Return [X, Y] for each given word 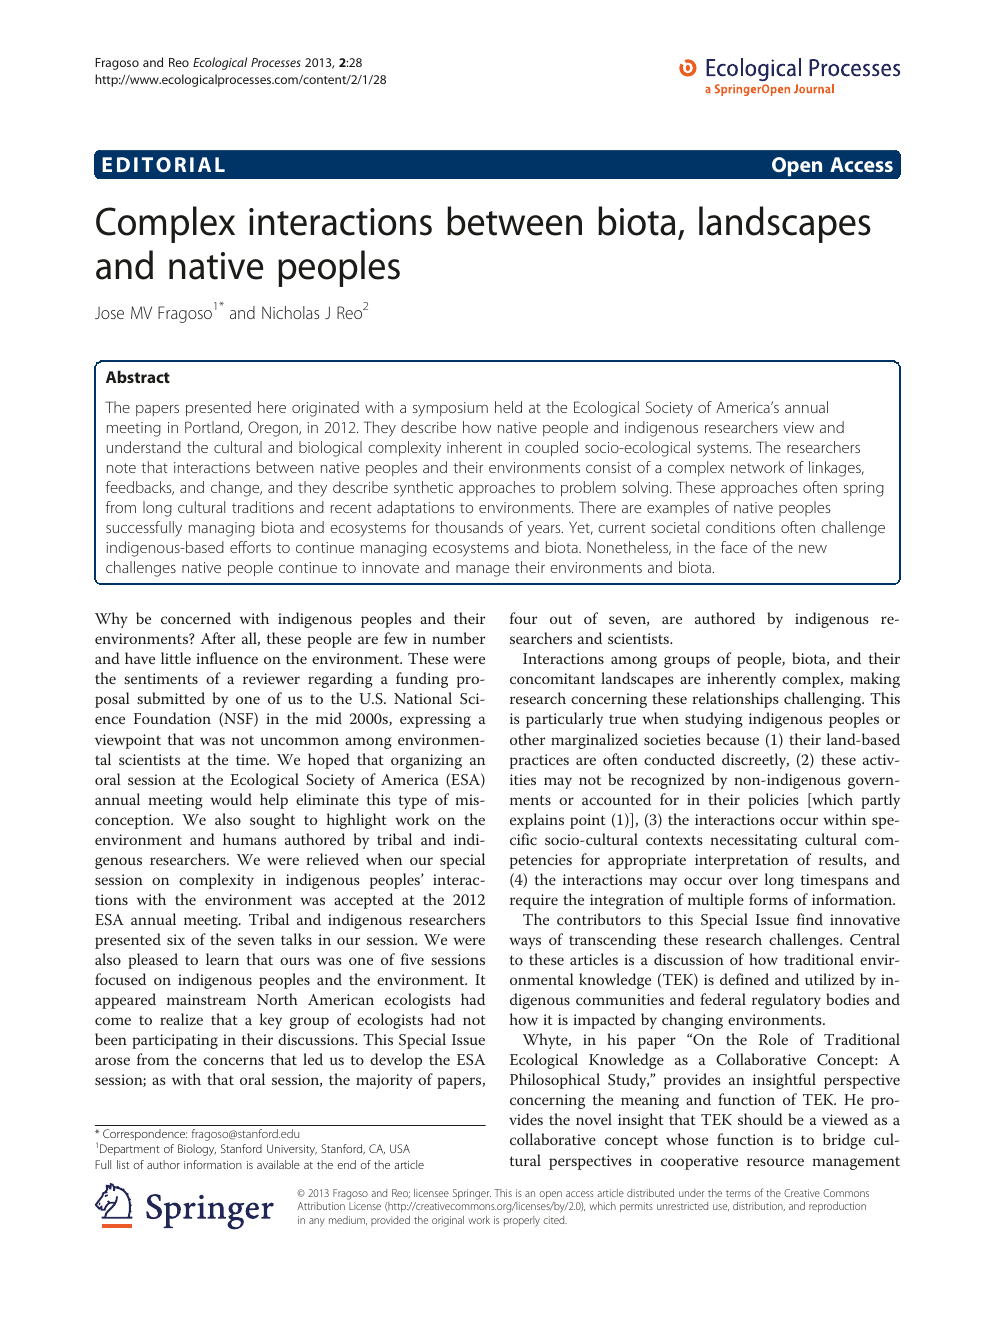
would [231, 799]
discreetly [755, 761]
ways [525, 943]
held [508, 407]
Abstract [138, 376]
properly [522, 1221]
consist [608, 467]
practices [539, 761]
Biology [197, 1150]
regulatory [786, 1001]
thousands [469, 527]
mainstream [206, 999]
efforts [250, 547]
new [813, 549]
